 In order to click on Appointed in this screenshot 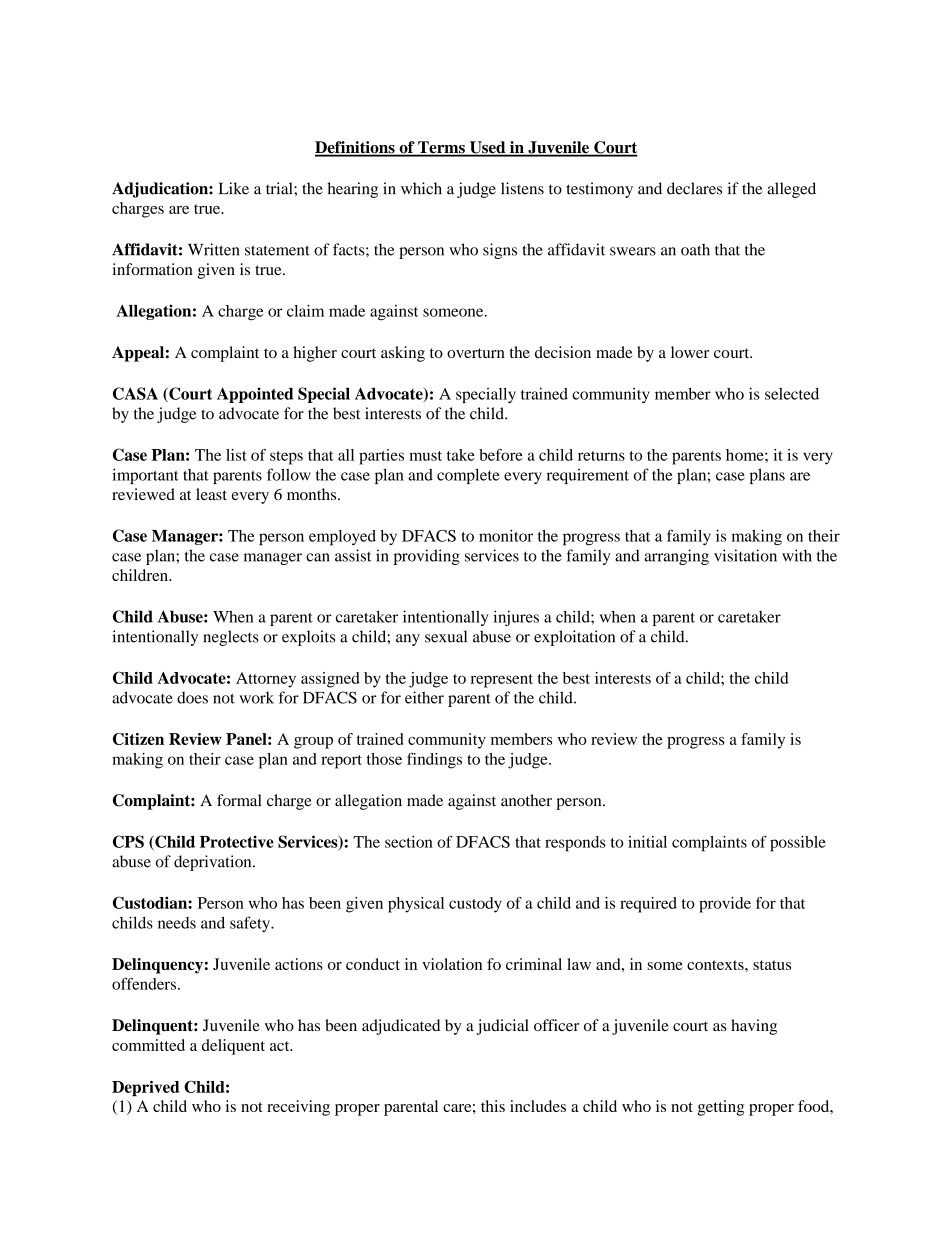, I will do `click(255, 395)`.
